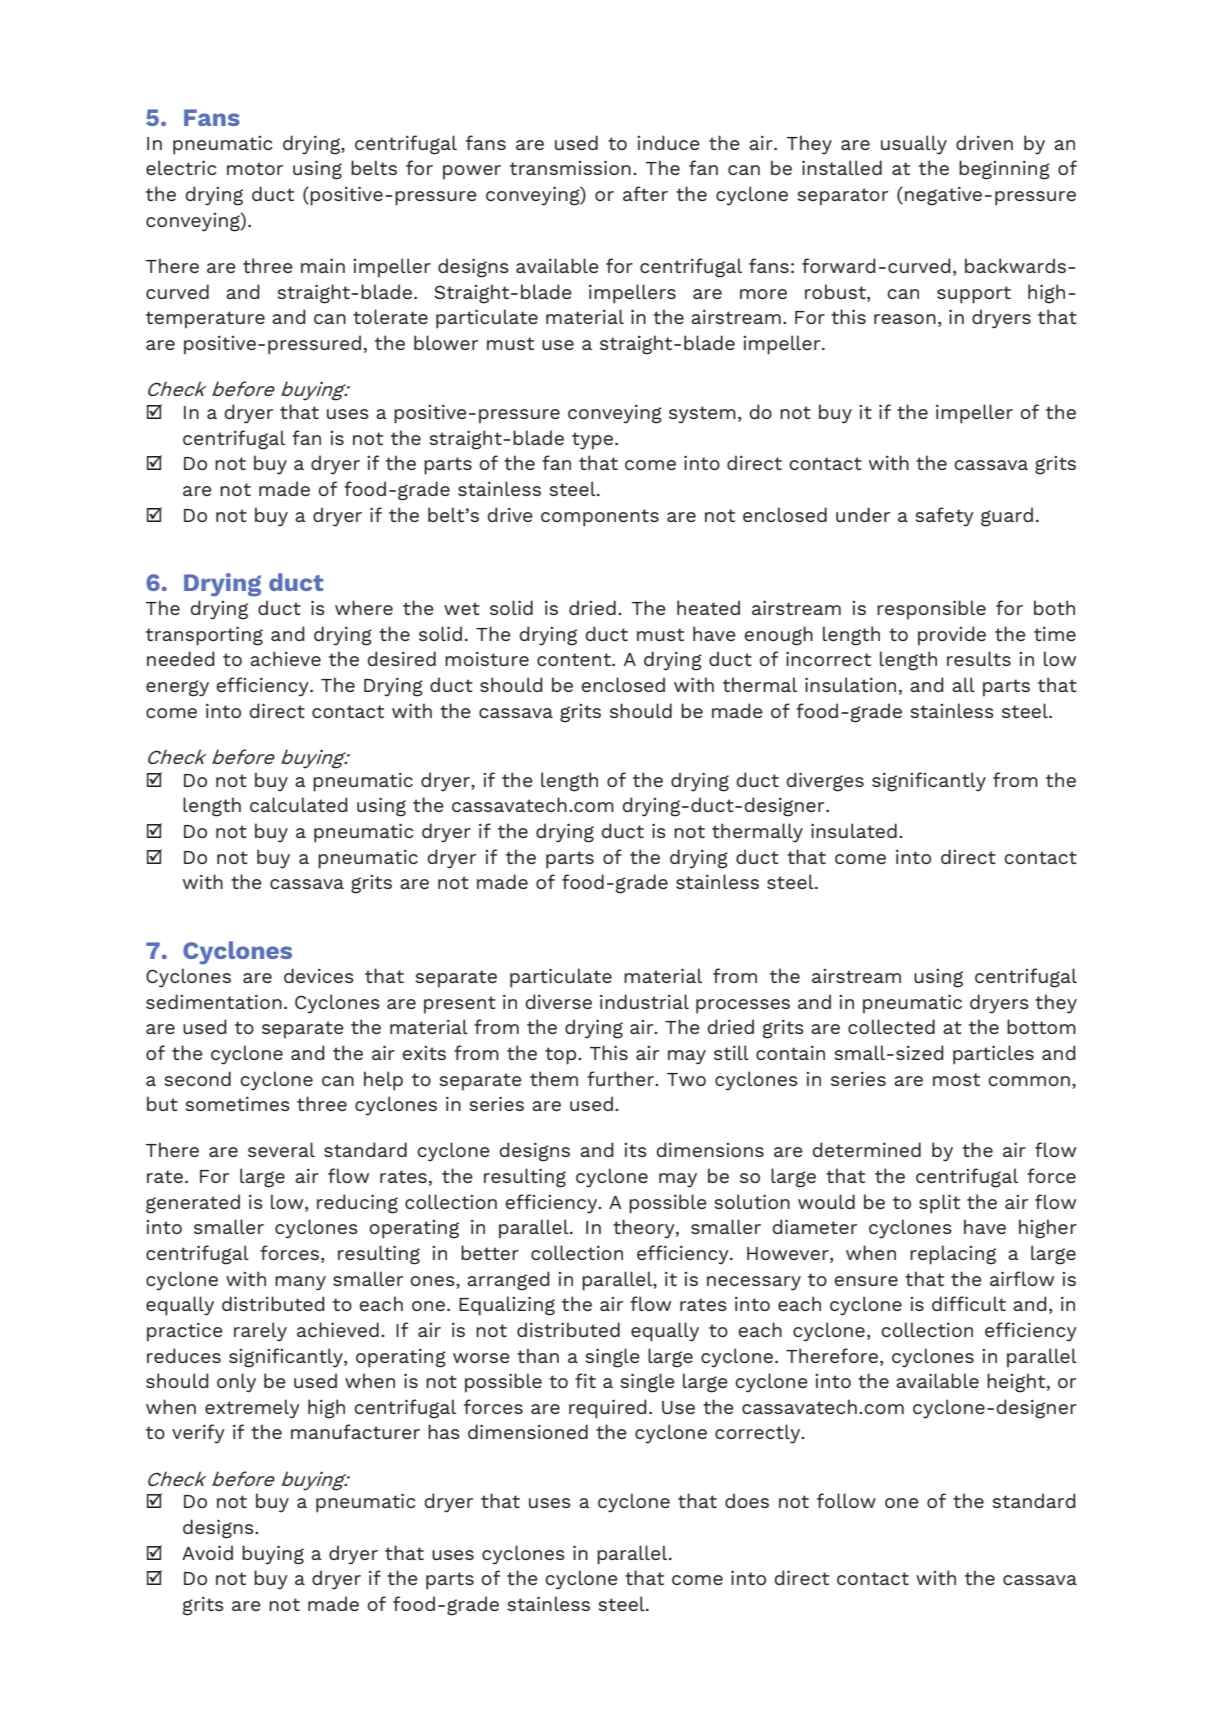 The width and height of the page is (1223, 1730). I want to click on beginning, so click(1004, 170).
